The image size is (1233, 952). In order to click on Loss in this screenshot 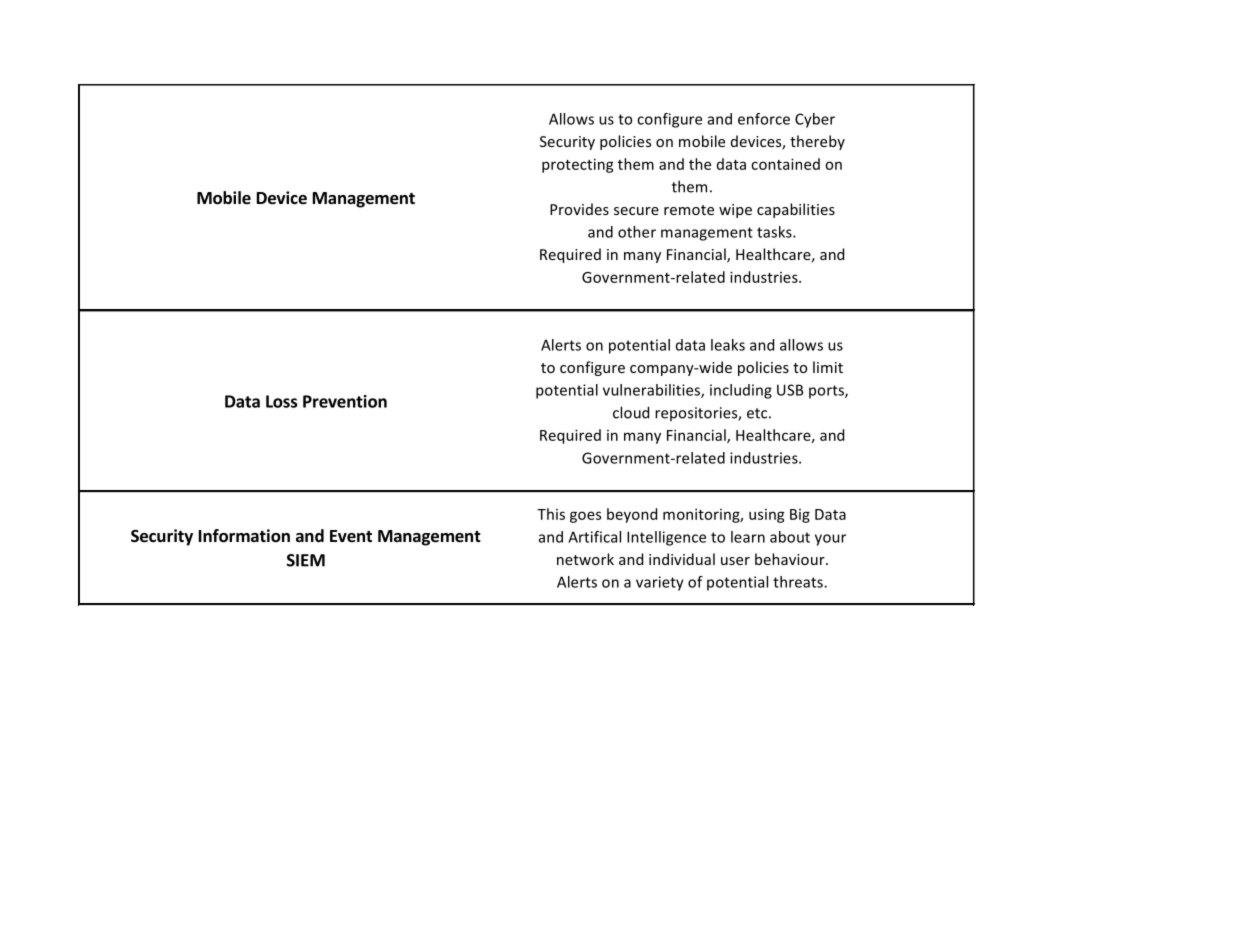, I will do `click(281, 401)`.
